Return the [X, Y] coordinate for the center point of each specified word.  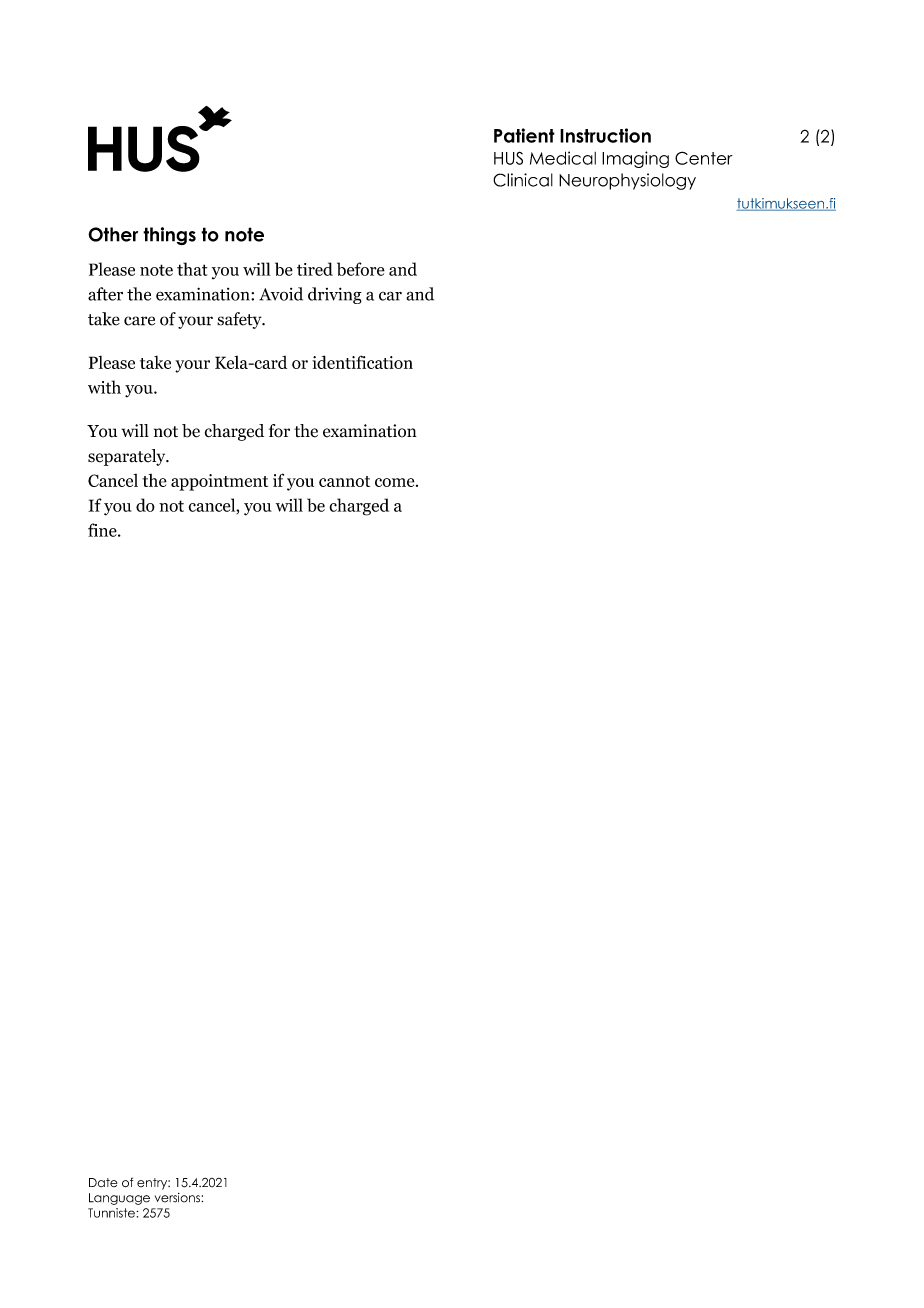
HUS [508, 158]
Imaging [635, 159]
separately [128, 457]
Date [103, 1182]
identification [362, 362]
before [361, 269]
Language [119, 1199]
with [104, 387]
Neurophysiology [627, 181]
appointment [219, 482]
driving [335, 295]
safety [240, 320]
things [169, 236]
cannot [344, 481]
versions [178, 1198]
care [139, 321]
